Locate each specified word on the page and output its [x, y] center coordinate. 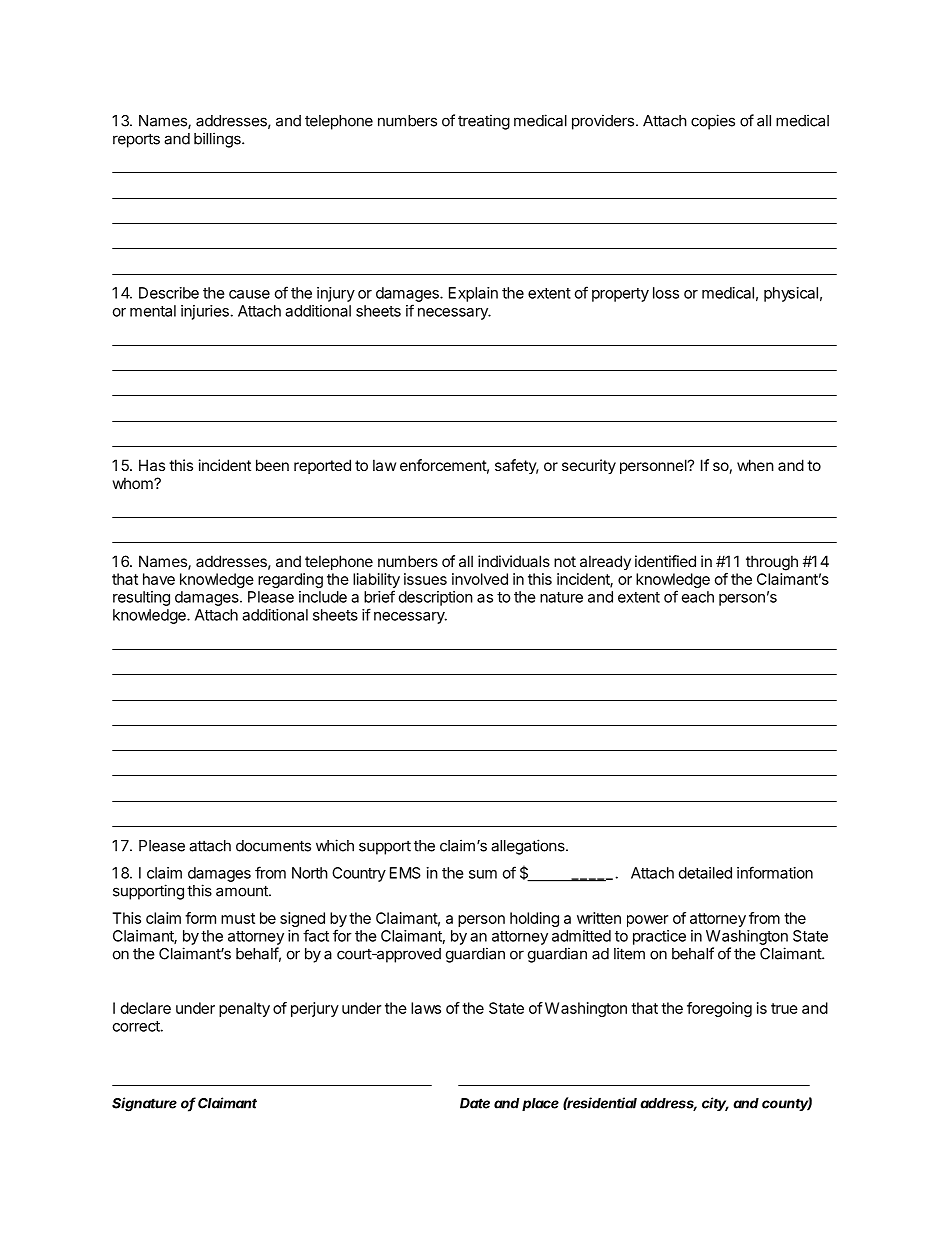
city [715, 1104]
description [436, 598]
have [159, 579]
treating [484, 122]
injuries [205, 312]
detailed [705, 873]
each [698, 597]
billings [218, 140]
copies [713, 122]
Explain [473, 294]
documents [273, 846]
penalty [244, 1009]
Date [475, 1103]
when [755, 465]
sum [483, 874]
